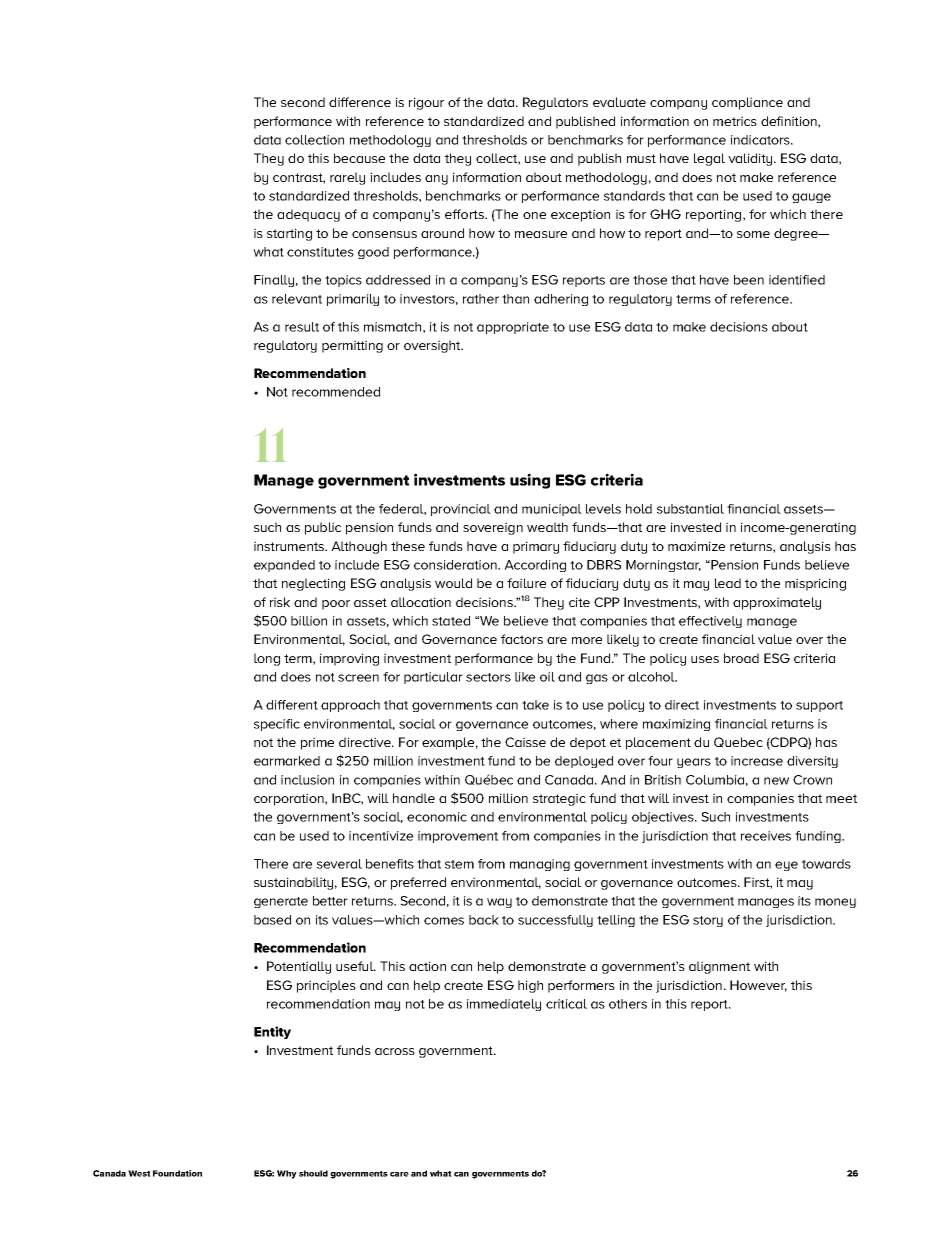 The image size is (952, 1233). I want to click on indicators, so click(761, 140).
